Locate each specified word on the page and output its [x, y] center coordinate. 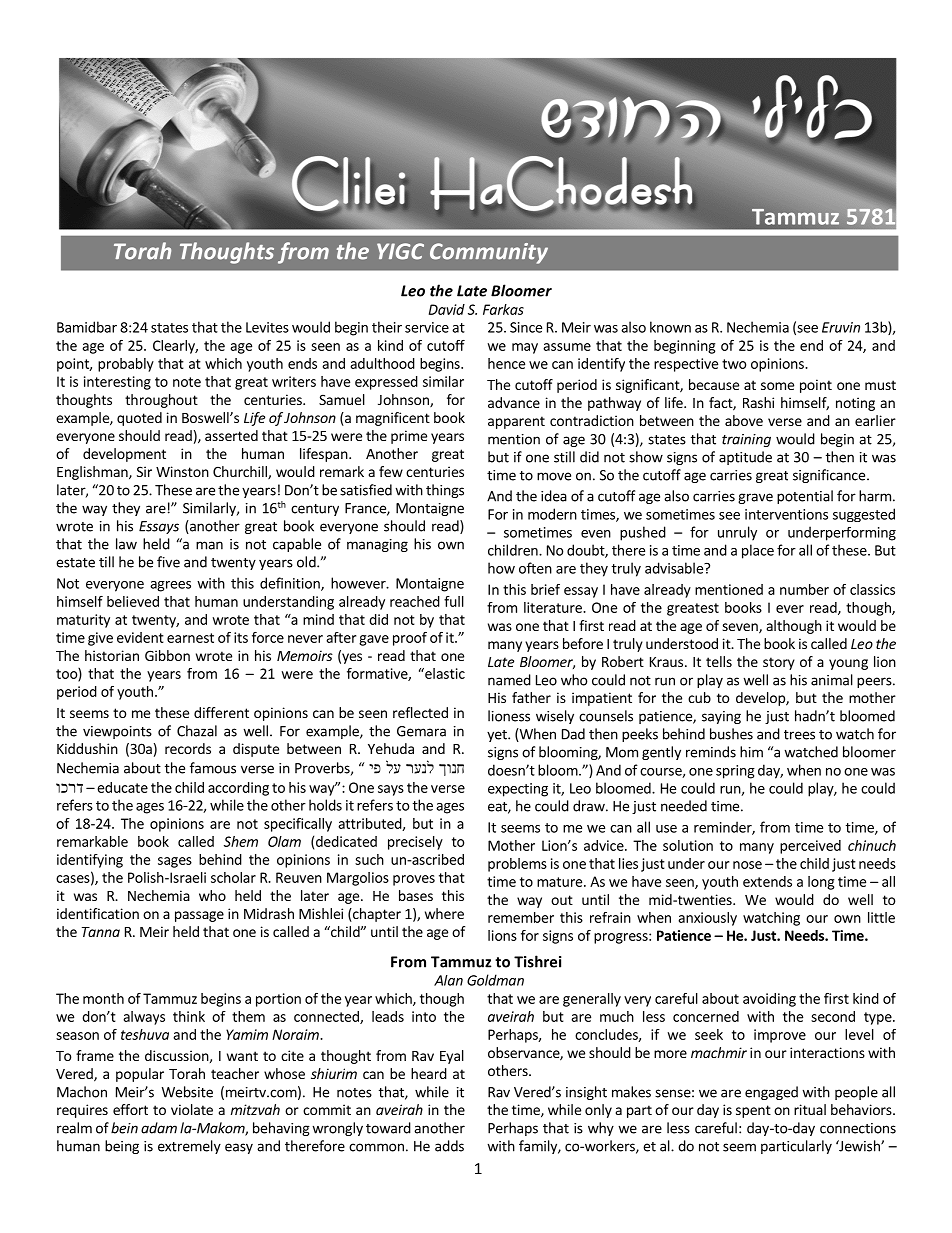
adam [159, 1128]
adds [449, 1146]
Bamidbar [87, 327]
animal [832, 680]
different [221, 712]
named [509, 680]
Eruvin [841, 327]
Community [489, 253]
